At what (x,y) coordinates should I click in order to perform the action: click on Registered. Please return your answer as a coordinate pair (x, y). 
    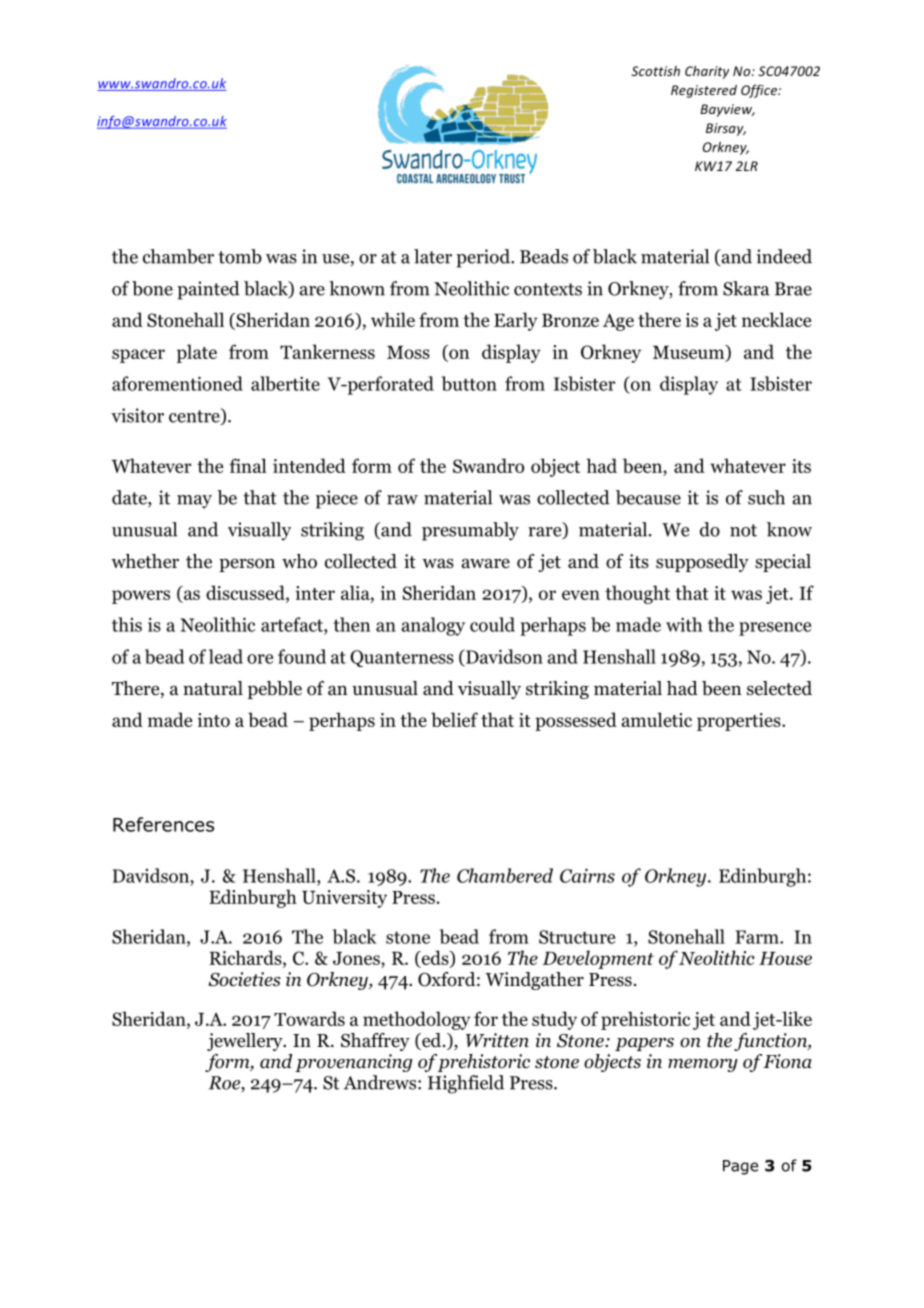
    Looking at the image, I should click on (704, 91).
